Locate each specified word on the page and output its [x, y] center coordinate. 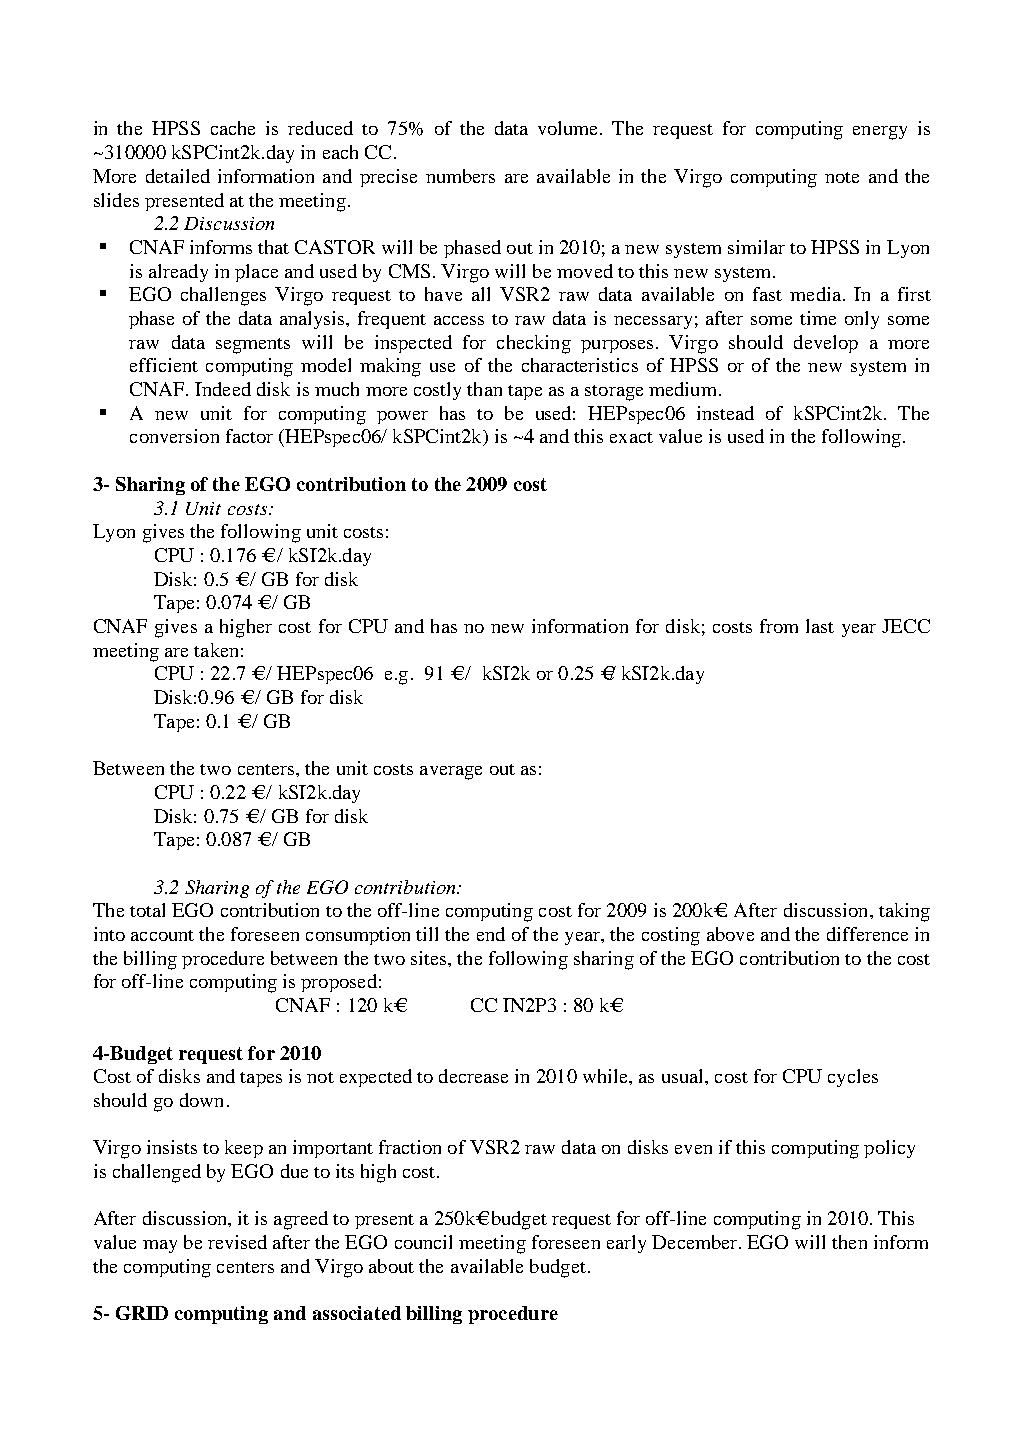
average [451, 773]
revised [237, 1242]
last [820, 626]
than [484, 389]
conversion [174, 436]
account [162, 935]
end [491, 934]
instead [725, 413]
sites [430, 958]
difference [867, 934]
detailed [178, 176]
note [842, 177]
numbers [460, 176]
